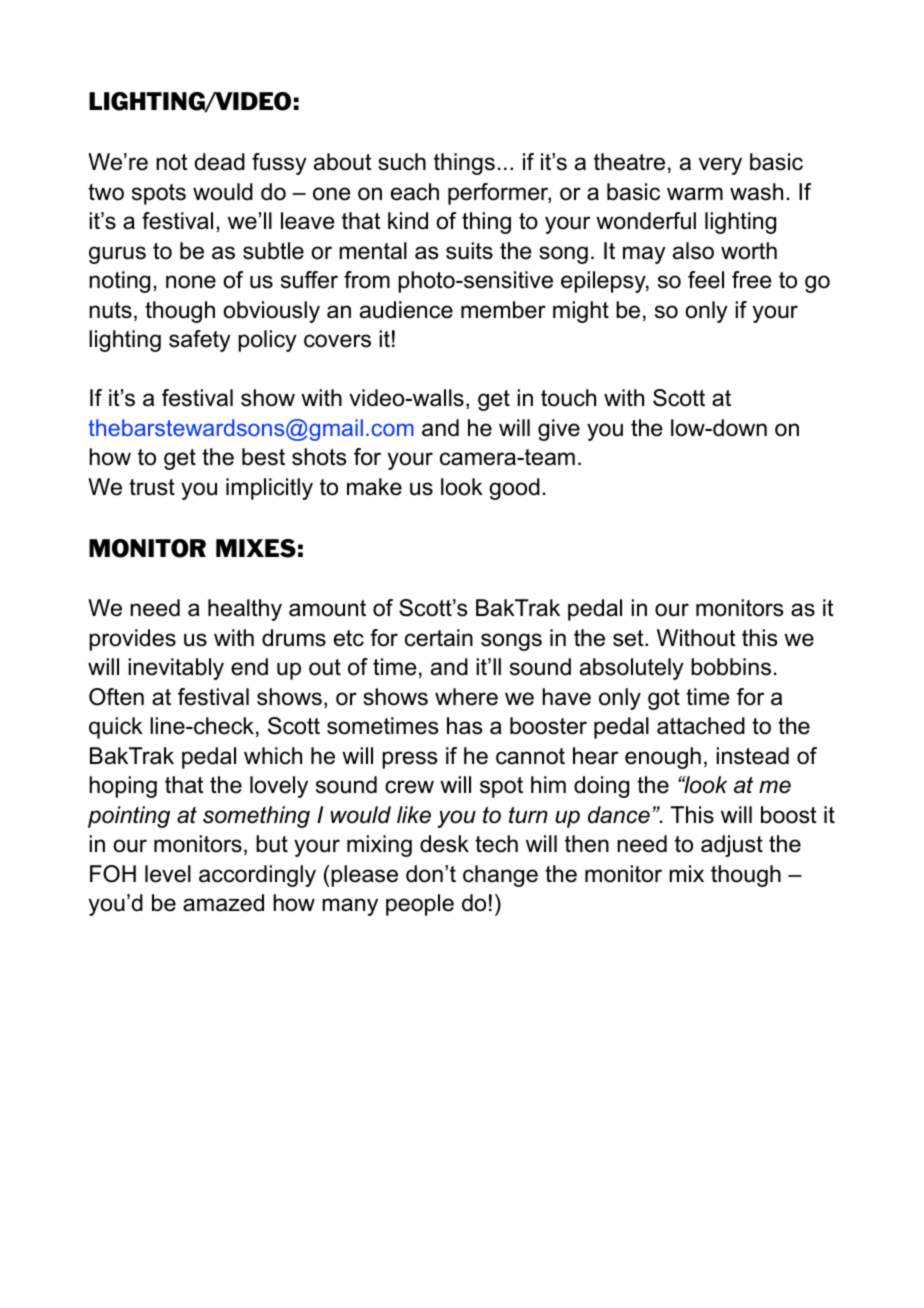 This screenshot has width=924, height=1308. I want to click on people, so click(420, 905).
